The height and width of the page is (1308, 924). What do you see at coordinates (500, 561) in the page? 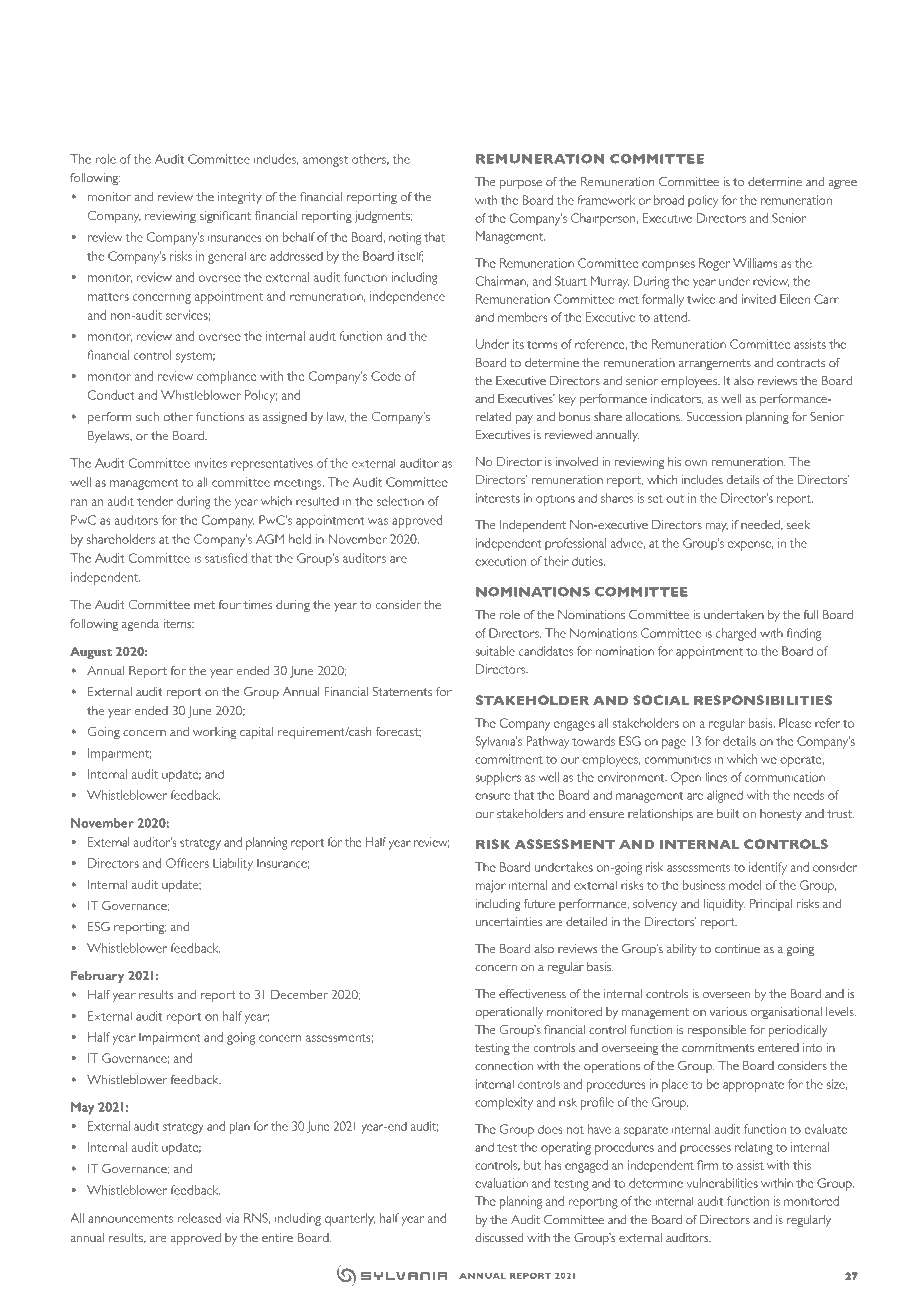
I see `execution` at bounding box center [500, 561].
